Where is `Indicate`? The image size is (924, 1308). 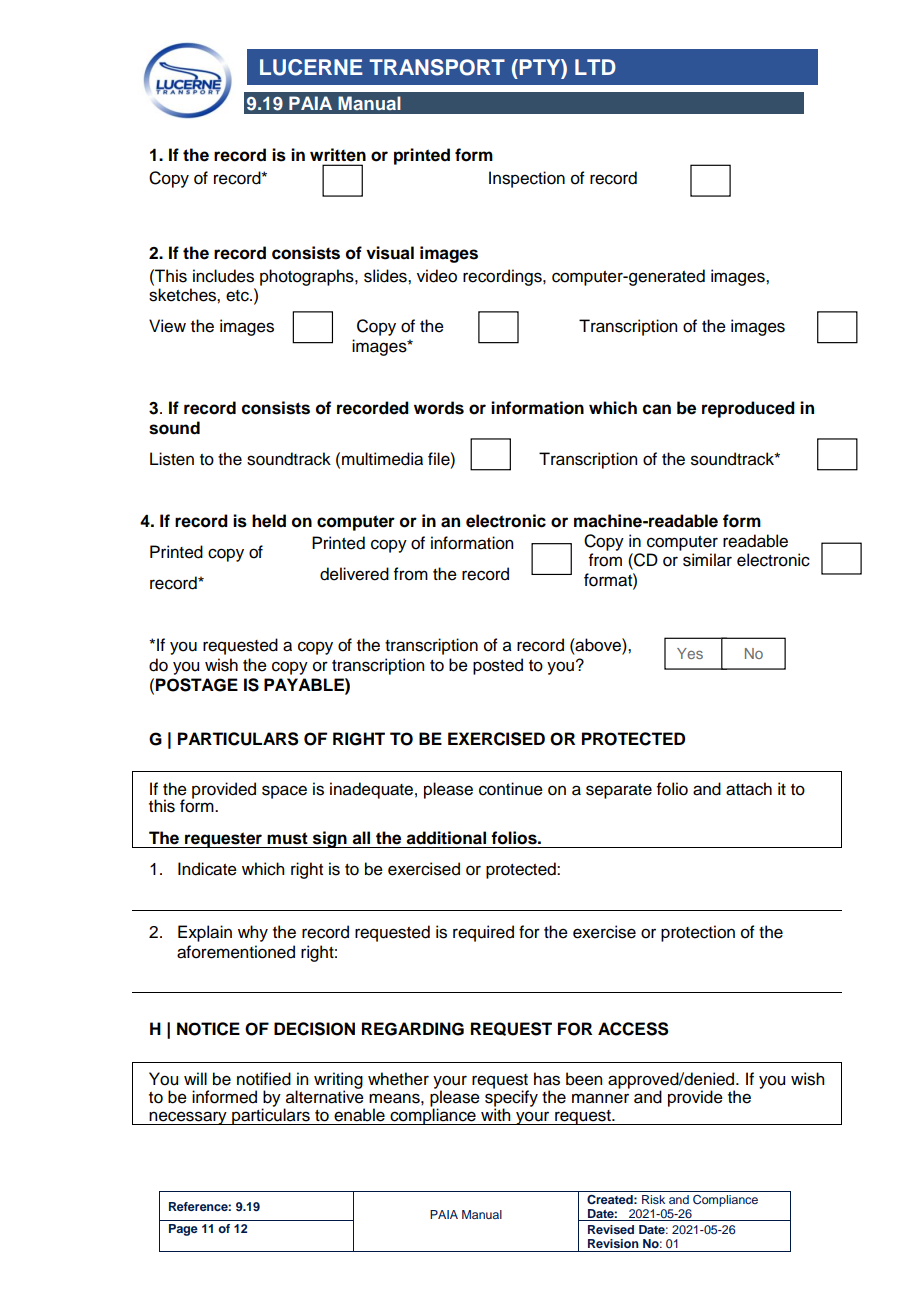
Indicate is located at coordinates (207, 869).
